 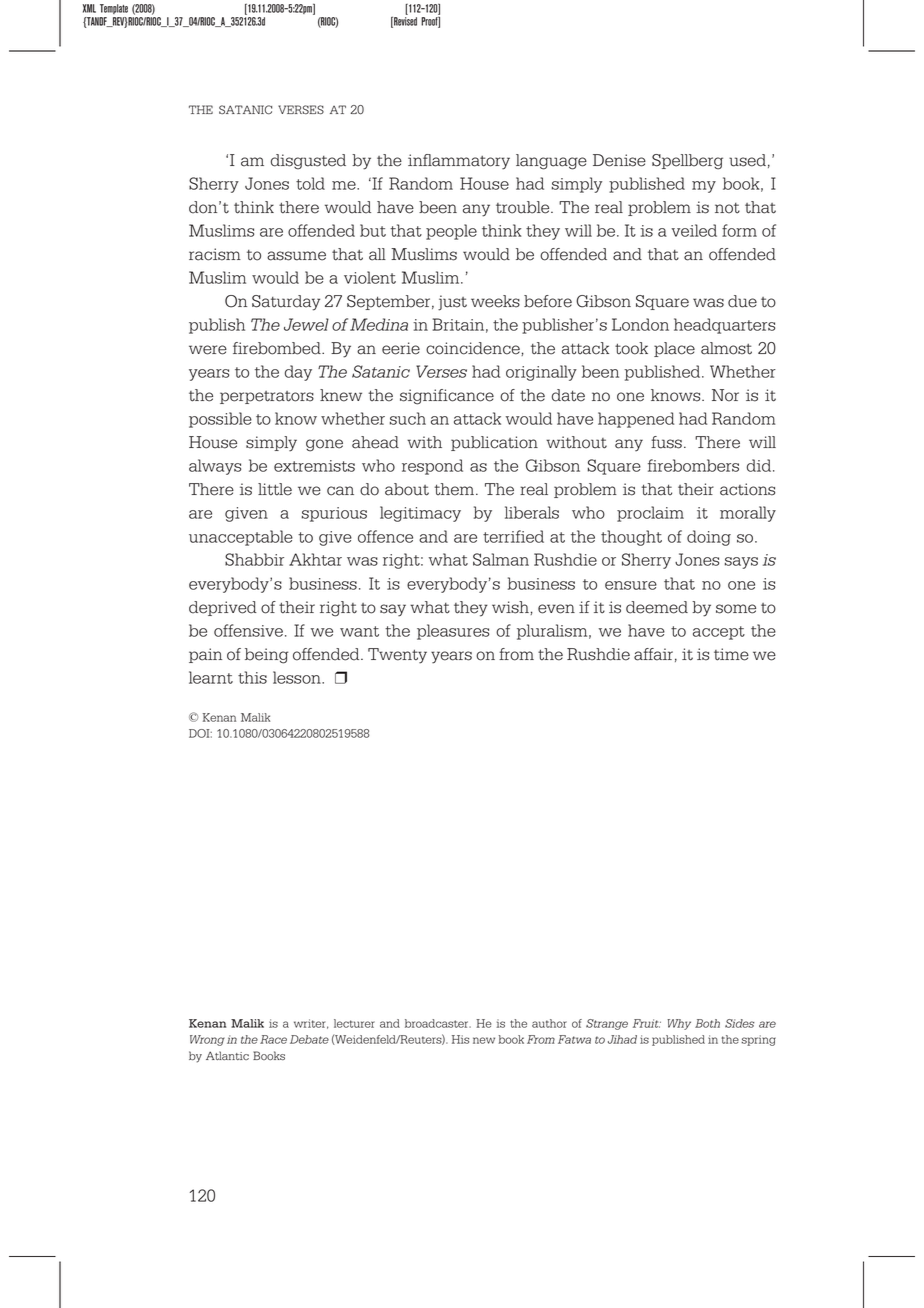 I want to click on XML, so click(x=89, y=8).
